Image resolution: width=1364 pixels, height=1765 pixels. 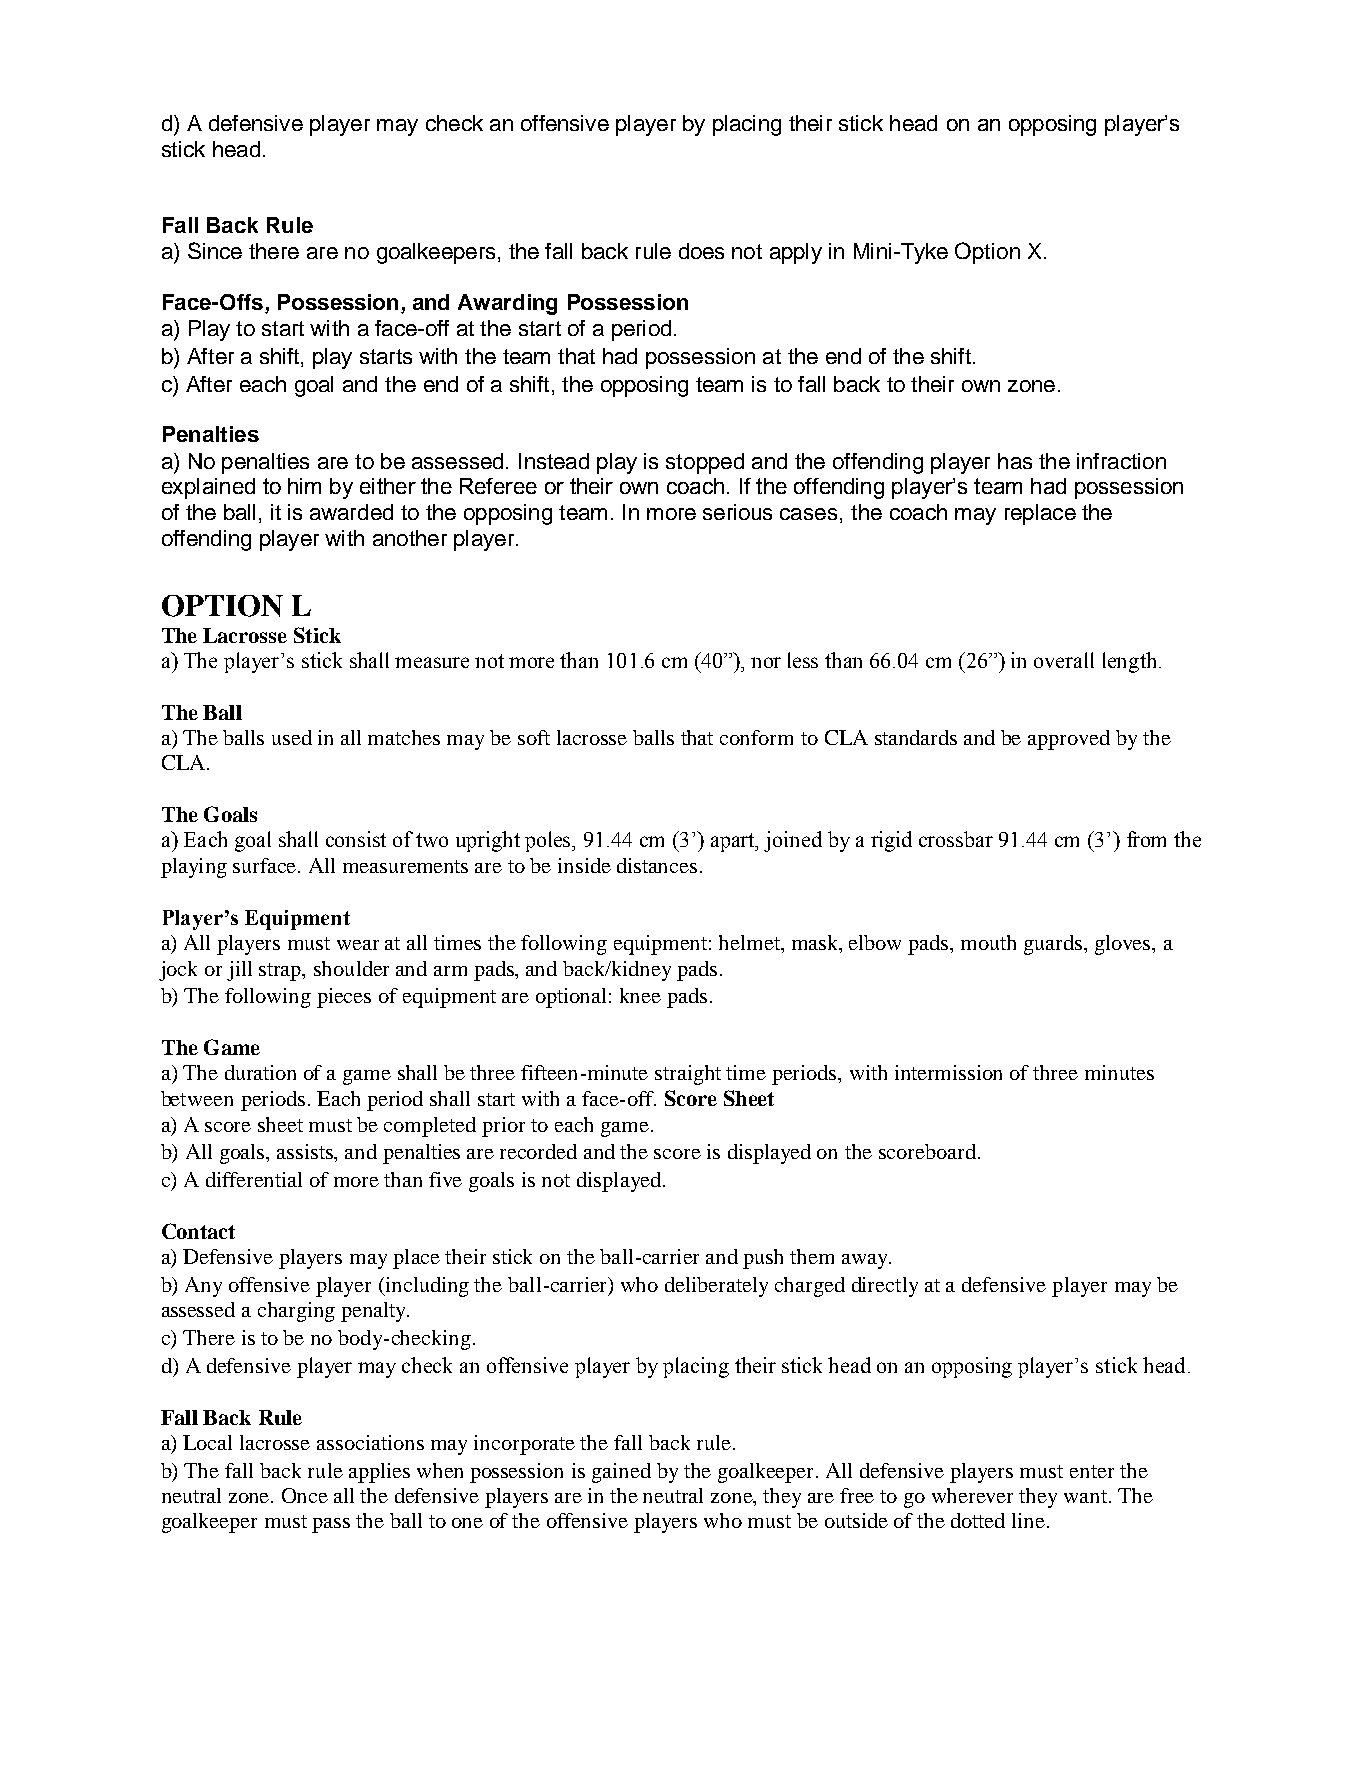 I want to click on distances, so click(x=657, y=865).
